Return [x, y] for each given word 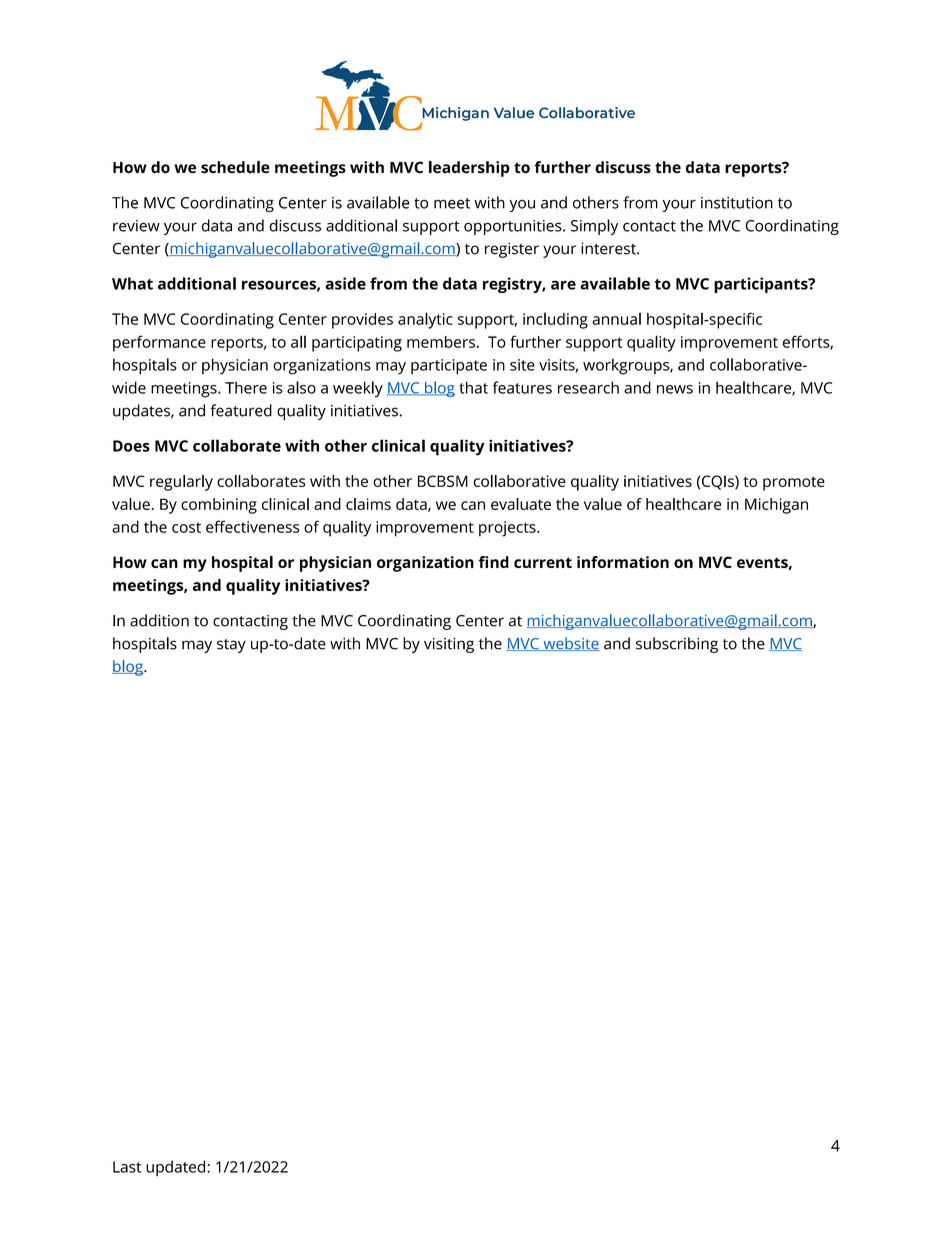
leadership [469, 169]
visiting [449, 645]
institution [737, 203]
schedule [235, 167]
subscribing [677, 645]
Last [127, 1167]
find [494, 562]
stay [231, 646]
